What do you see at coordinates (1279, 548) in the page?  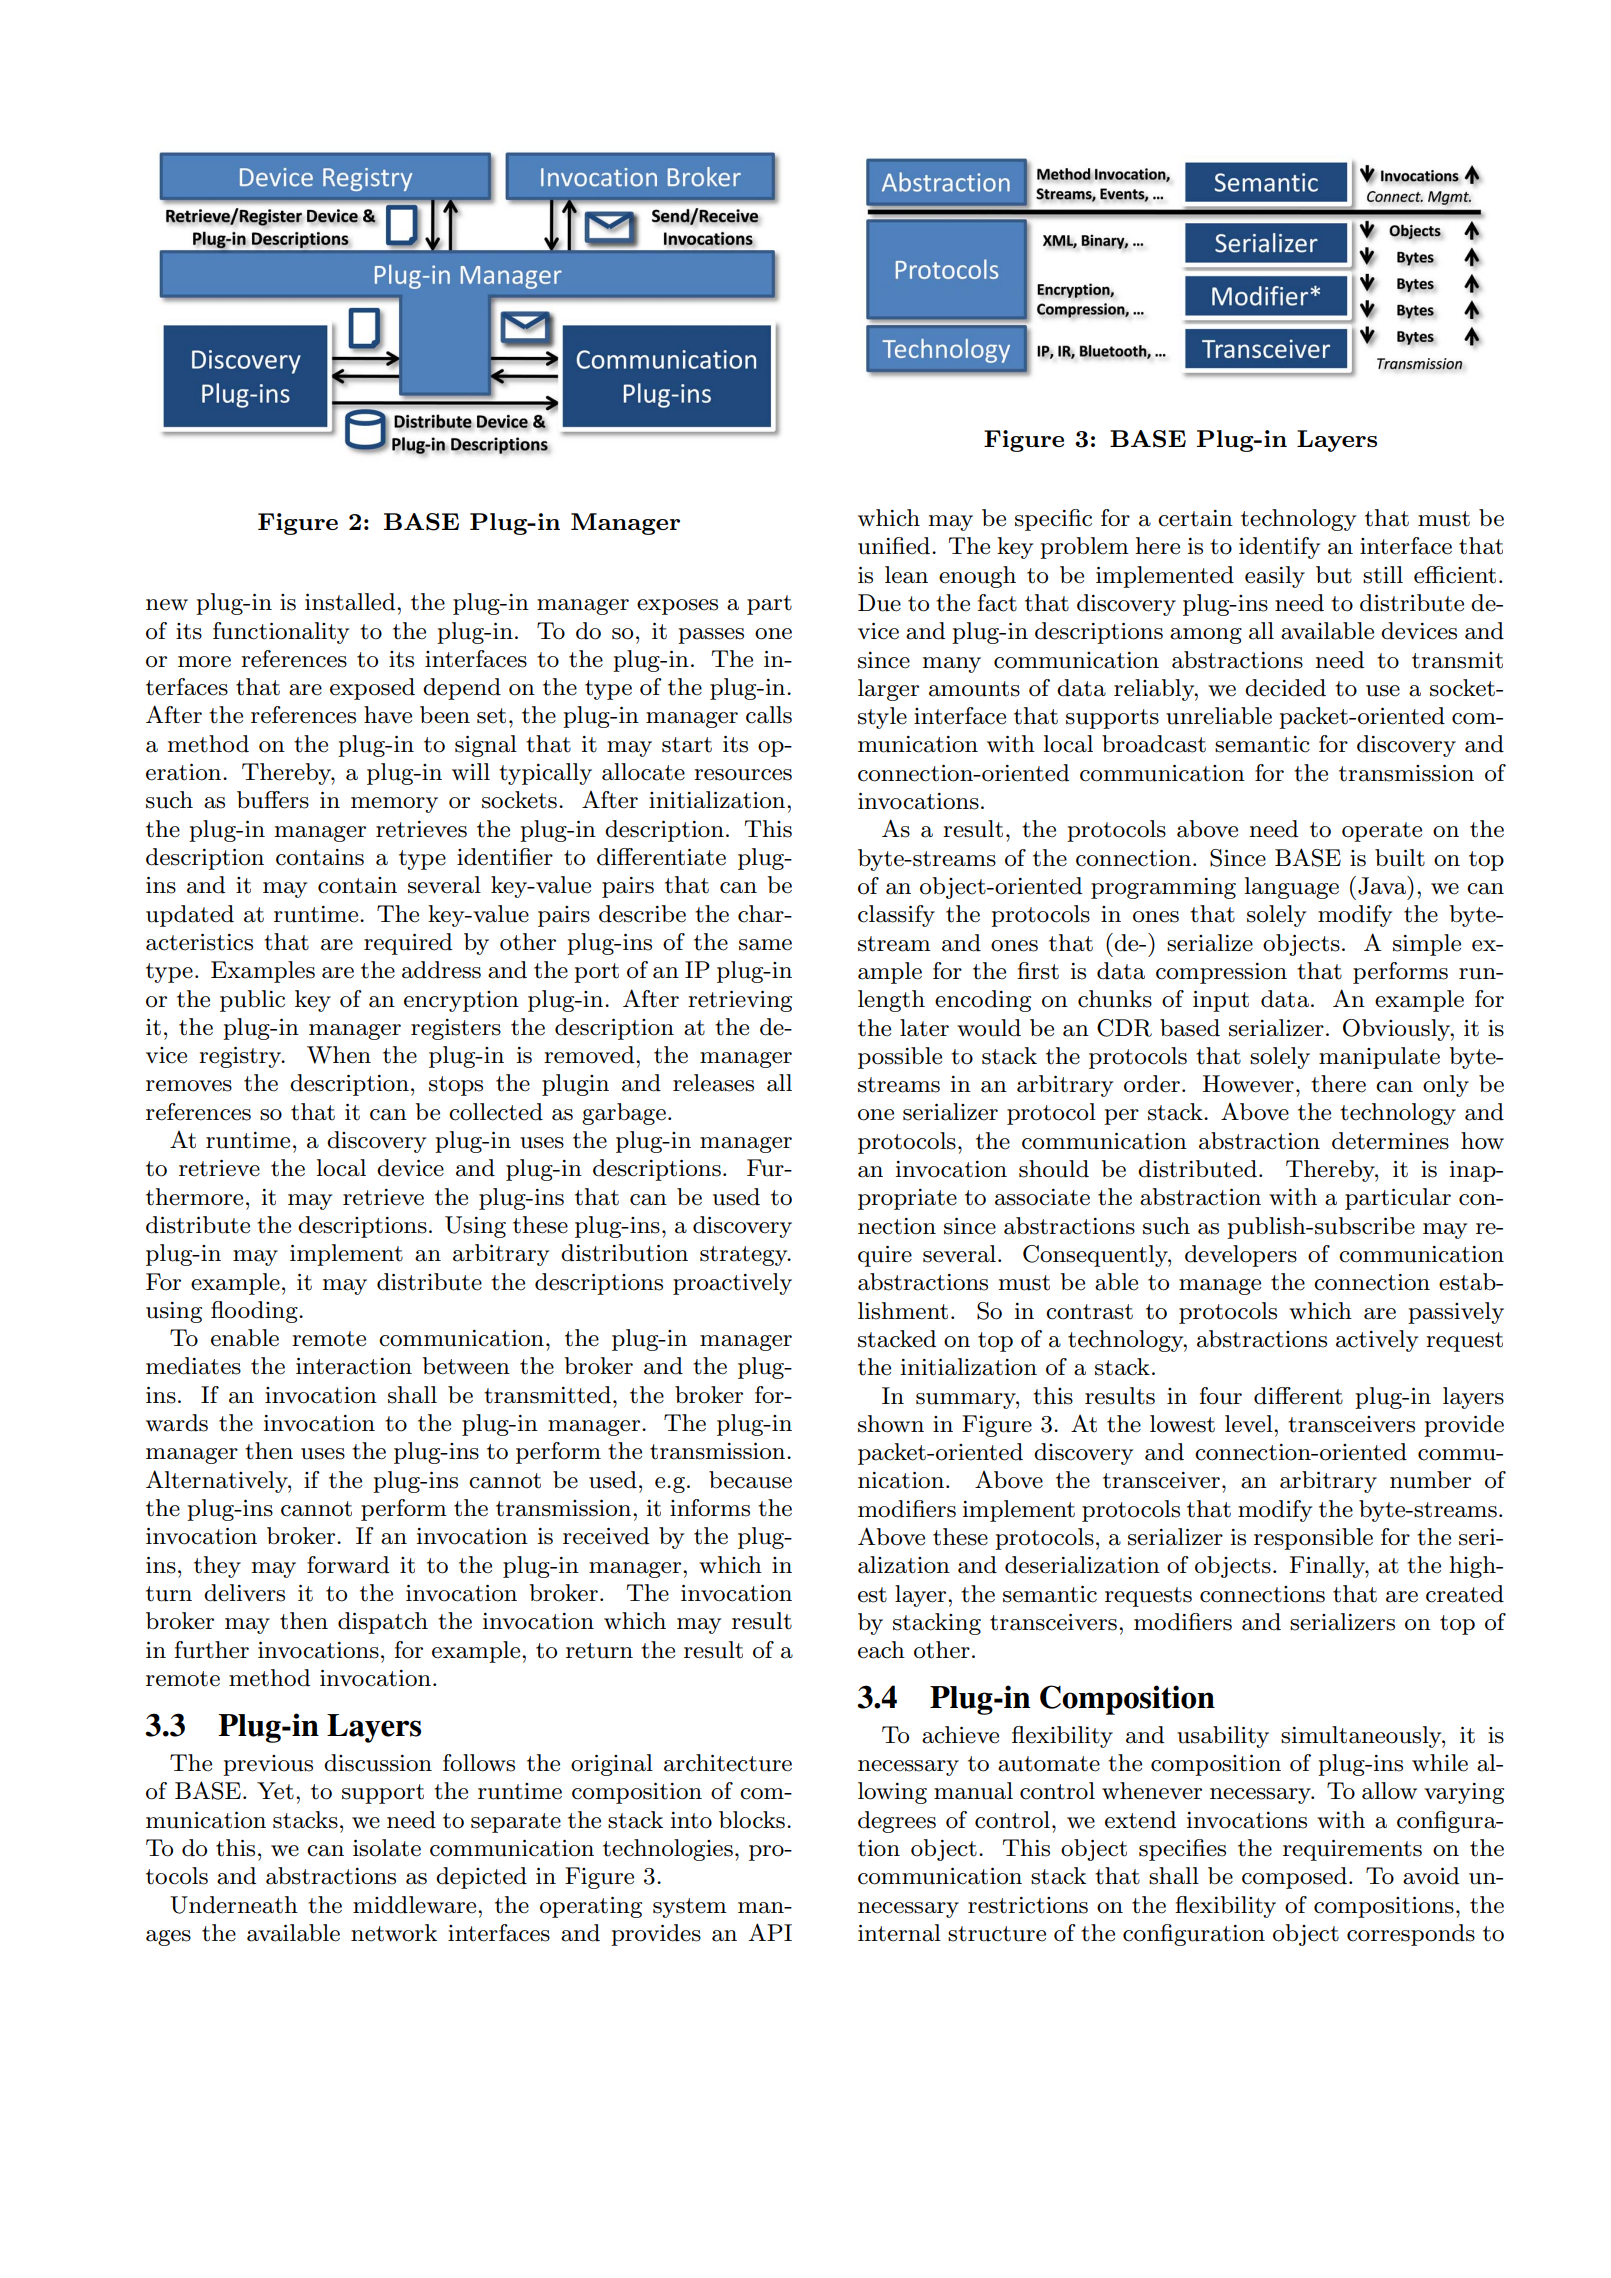 I see `identify` at bounding box center [1279, 548].
